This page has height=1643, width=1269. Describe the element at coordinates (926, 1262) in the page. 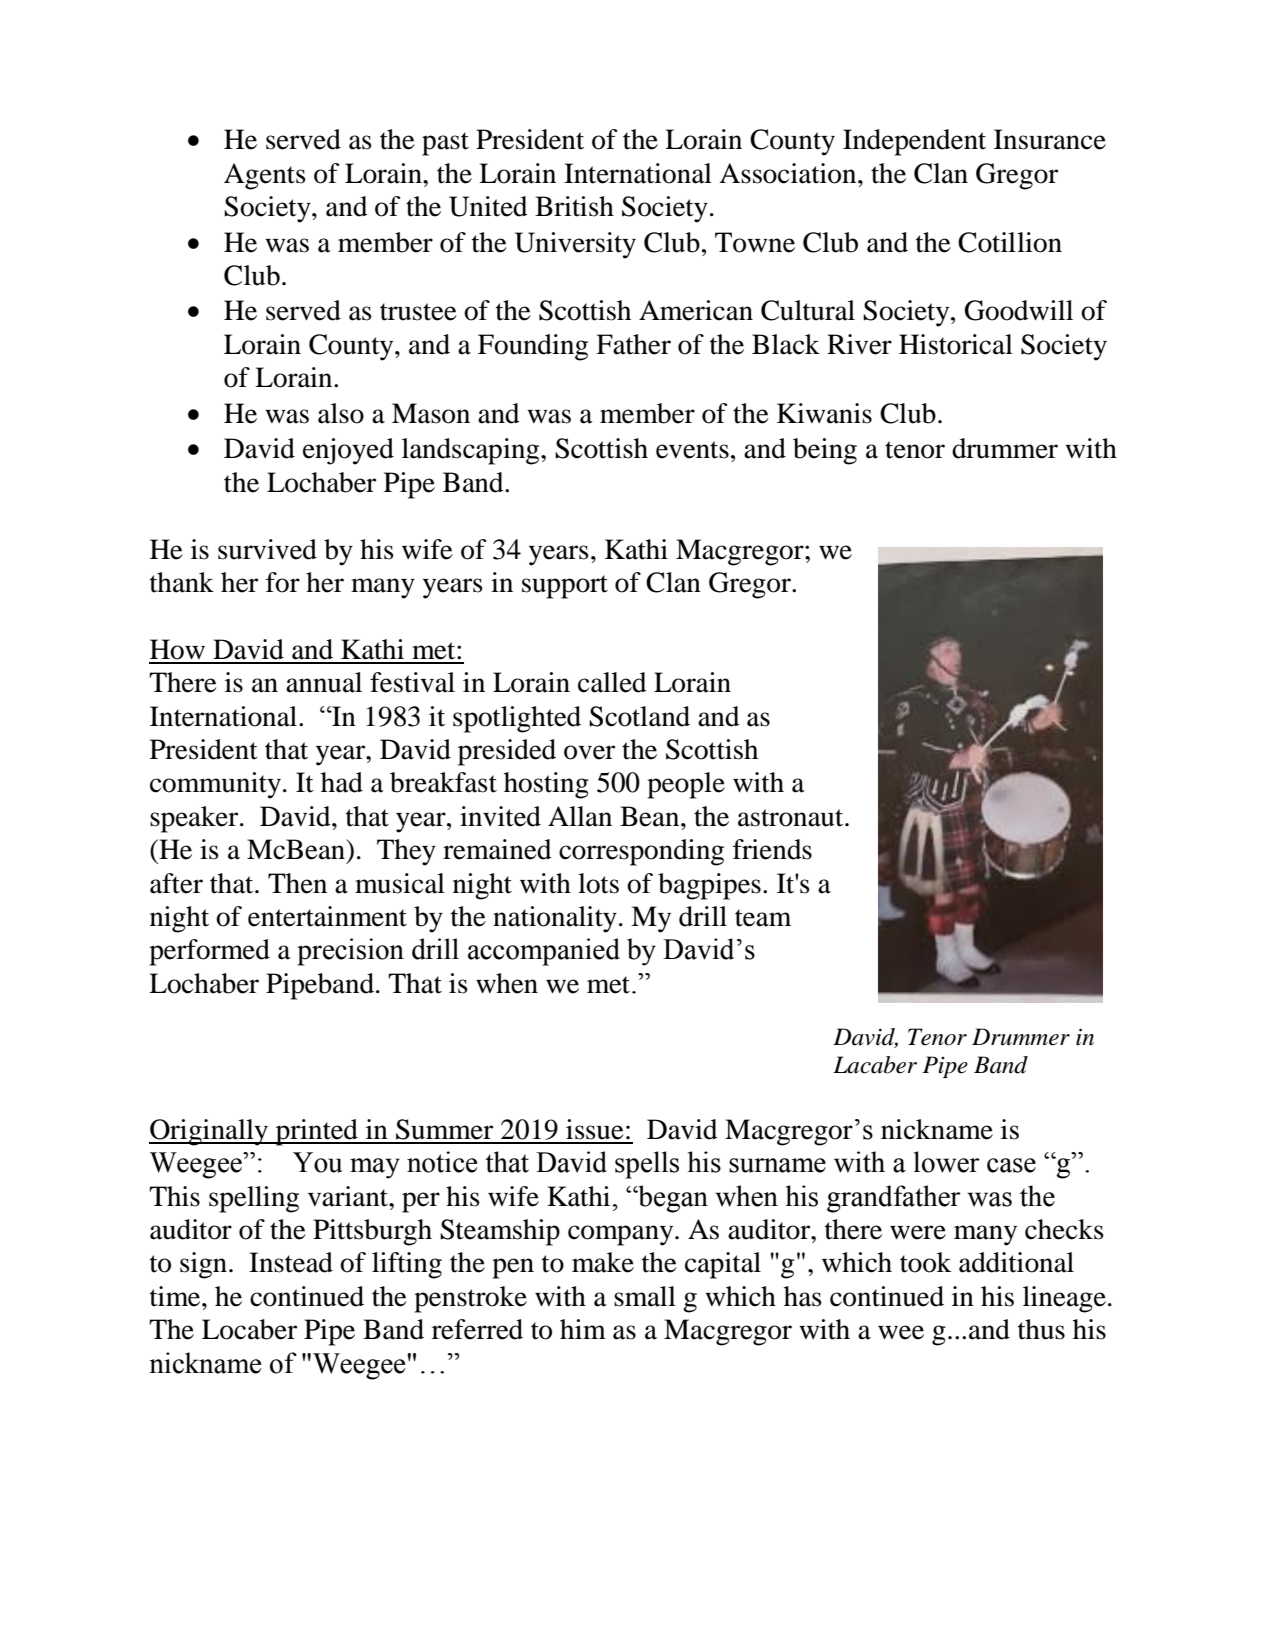

I see `took` at that location.
